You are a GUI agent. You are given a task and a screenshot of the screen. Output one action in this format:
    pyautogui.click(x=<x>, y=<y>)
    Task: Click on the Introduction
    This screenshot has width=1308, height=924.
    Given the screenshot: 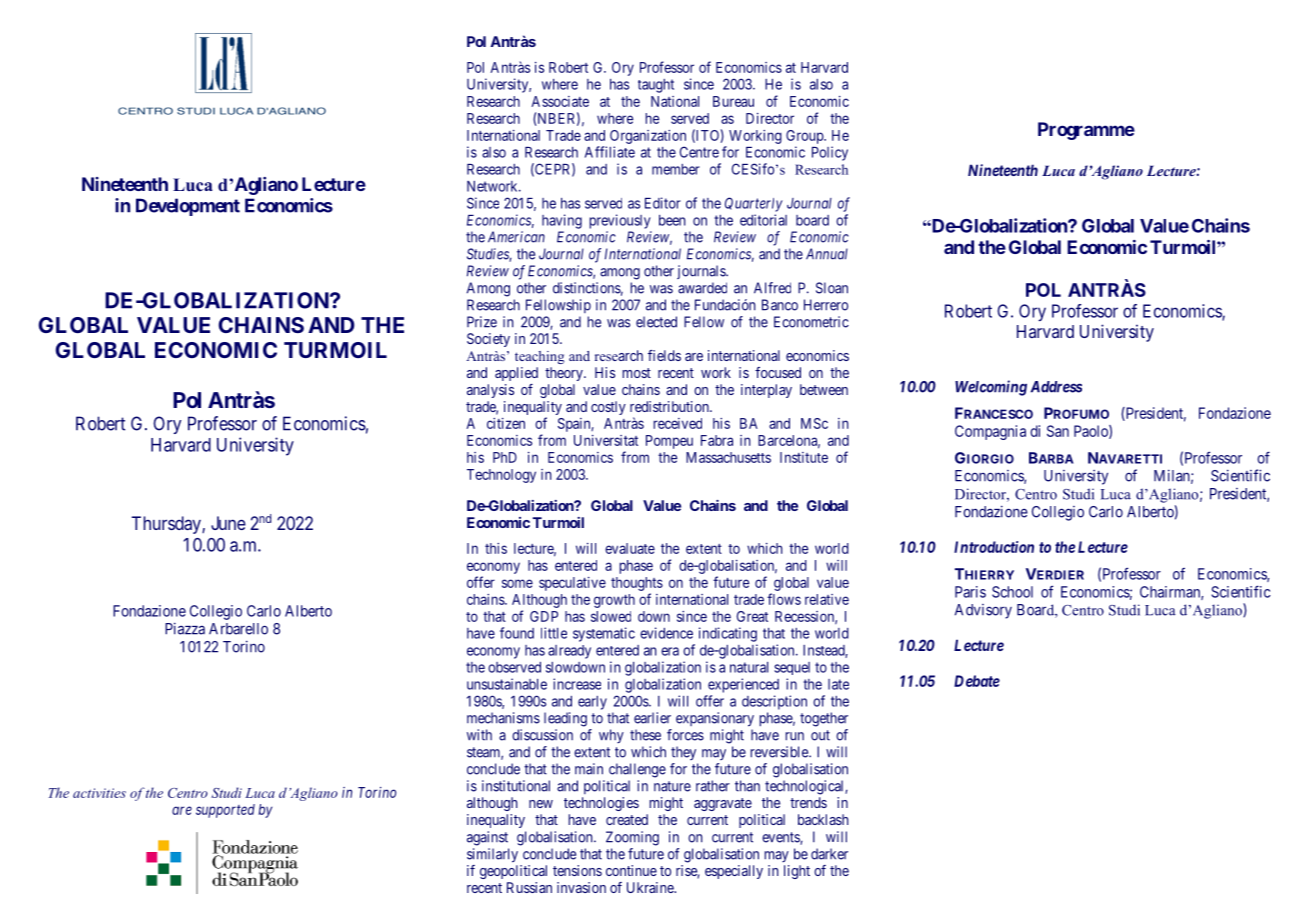 What is the action you would take?
    pyautogui.click(x=994, y=547)
